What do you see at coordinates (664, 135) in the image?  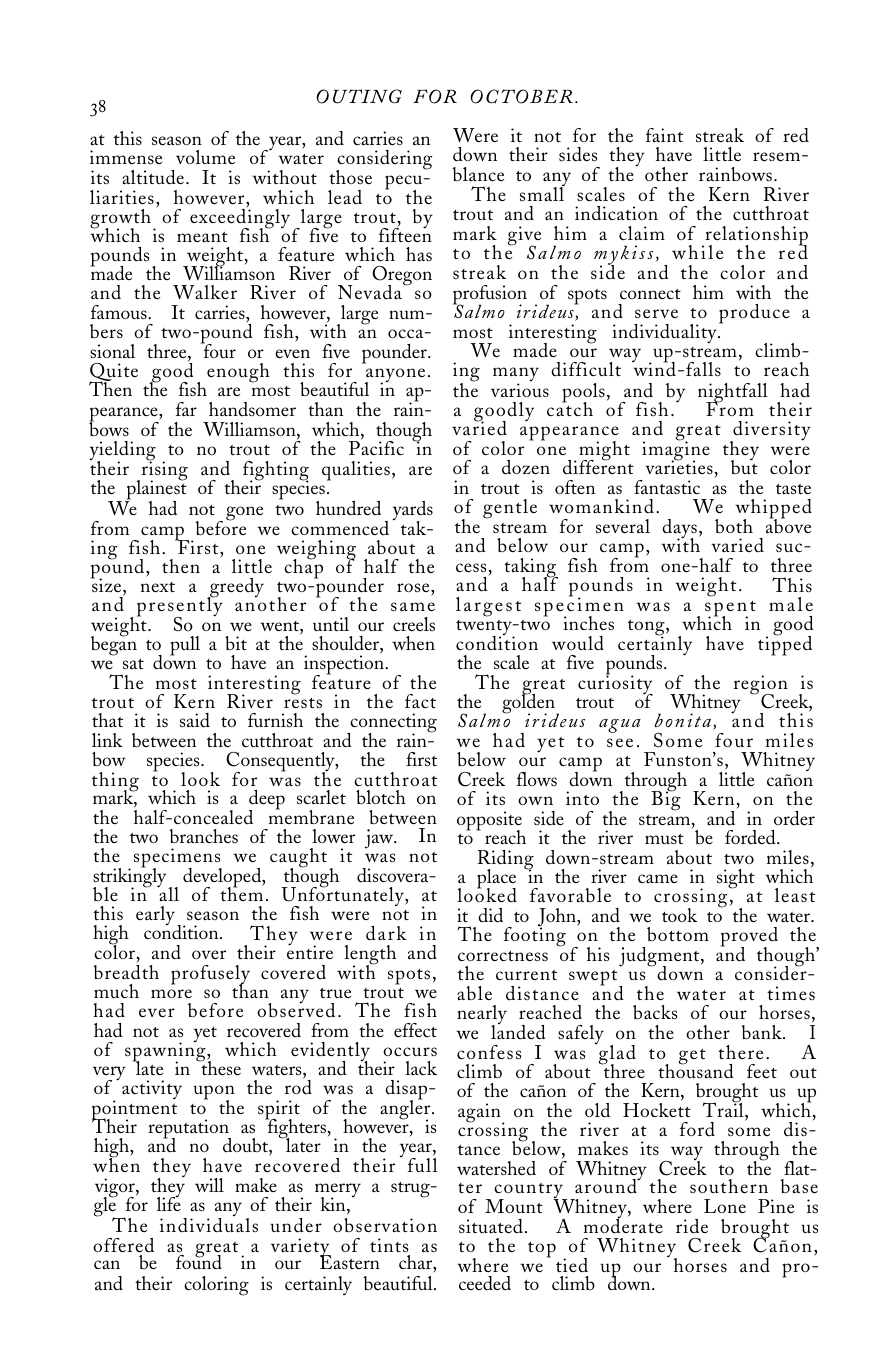 I see `faint` at bounding box center [664, 135].
